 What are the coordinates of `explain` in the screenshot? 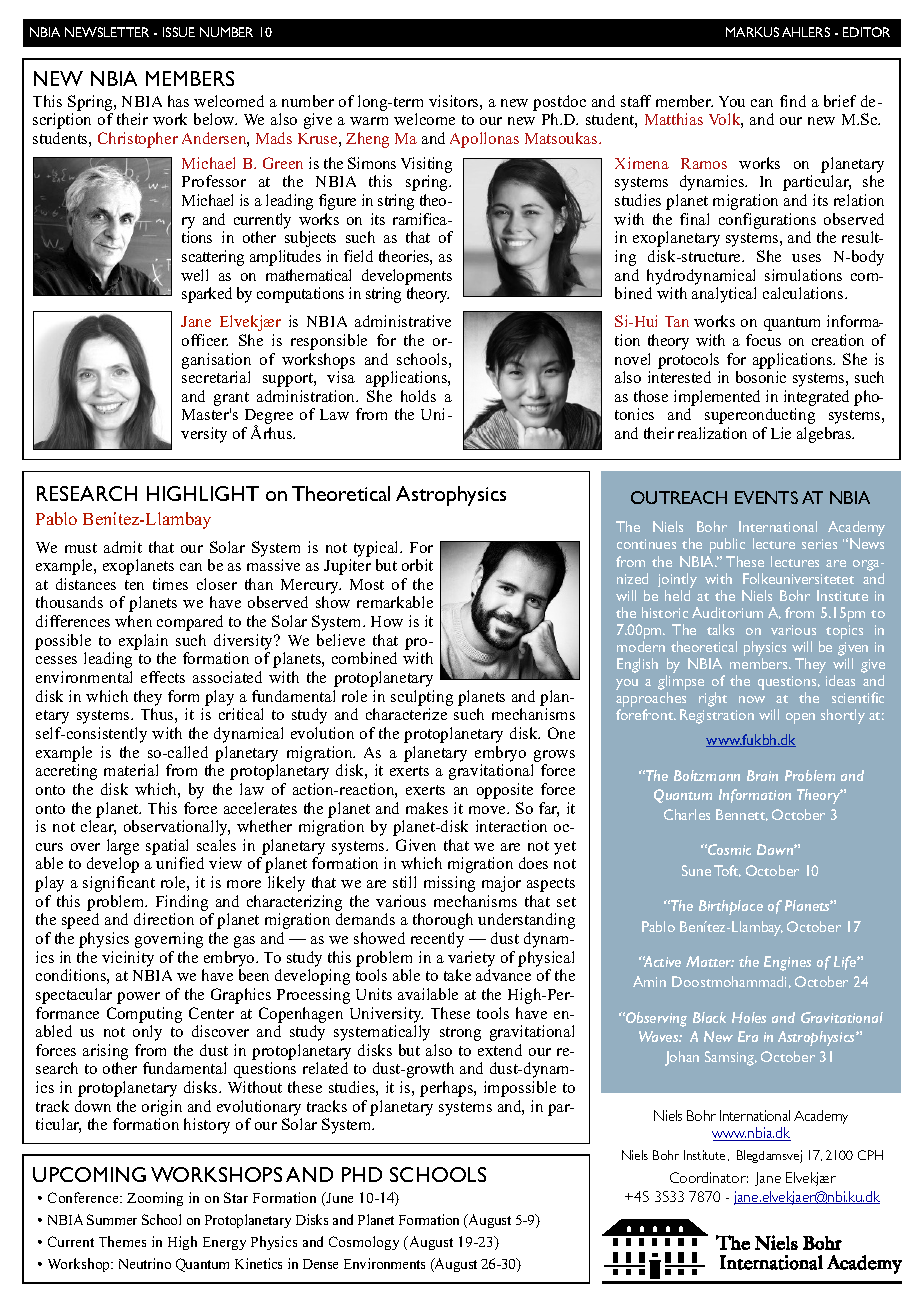 It's located at (143, 642).
